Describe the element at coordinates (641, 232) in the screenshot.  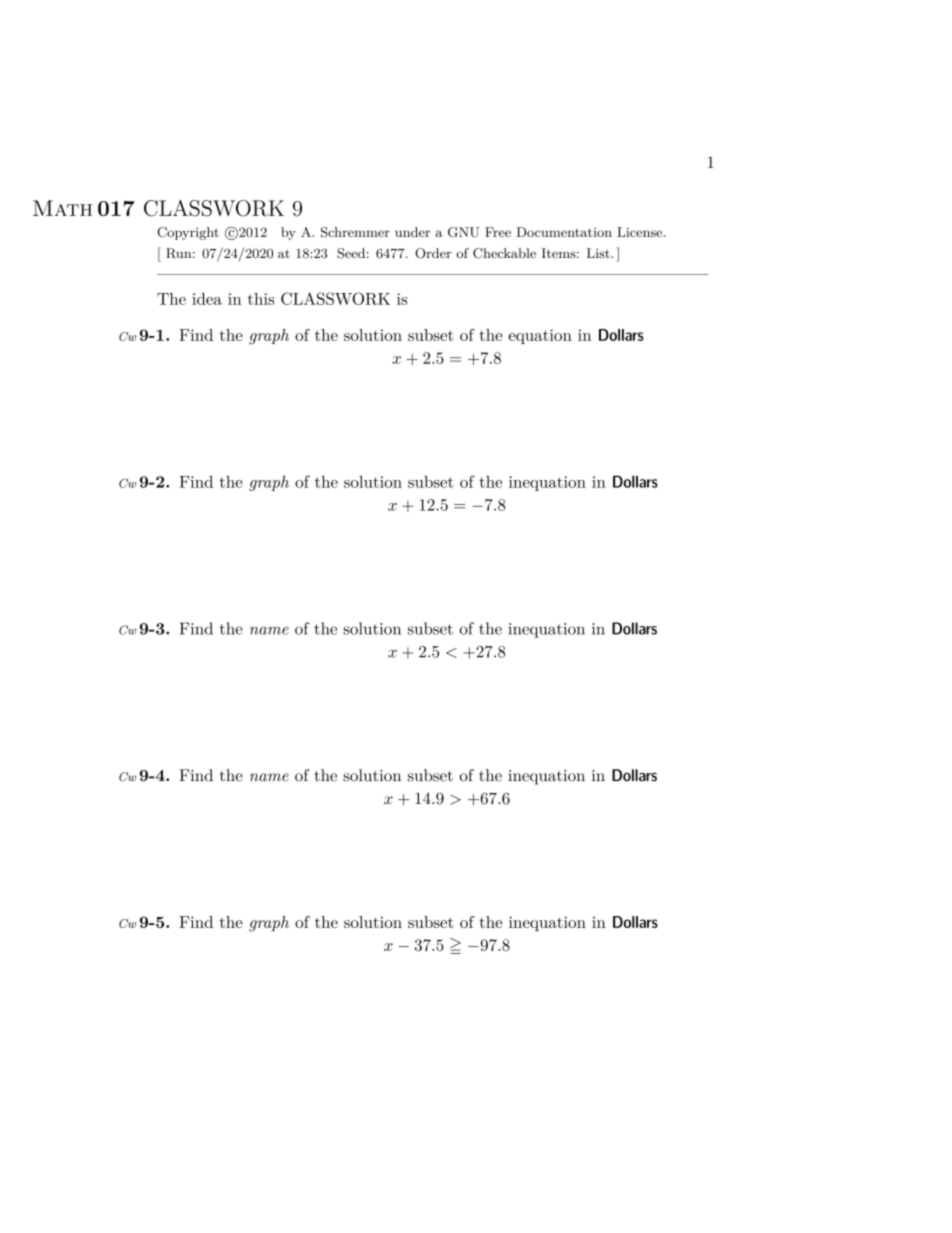
I see `License` at that location.
